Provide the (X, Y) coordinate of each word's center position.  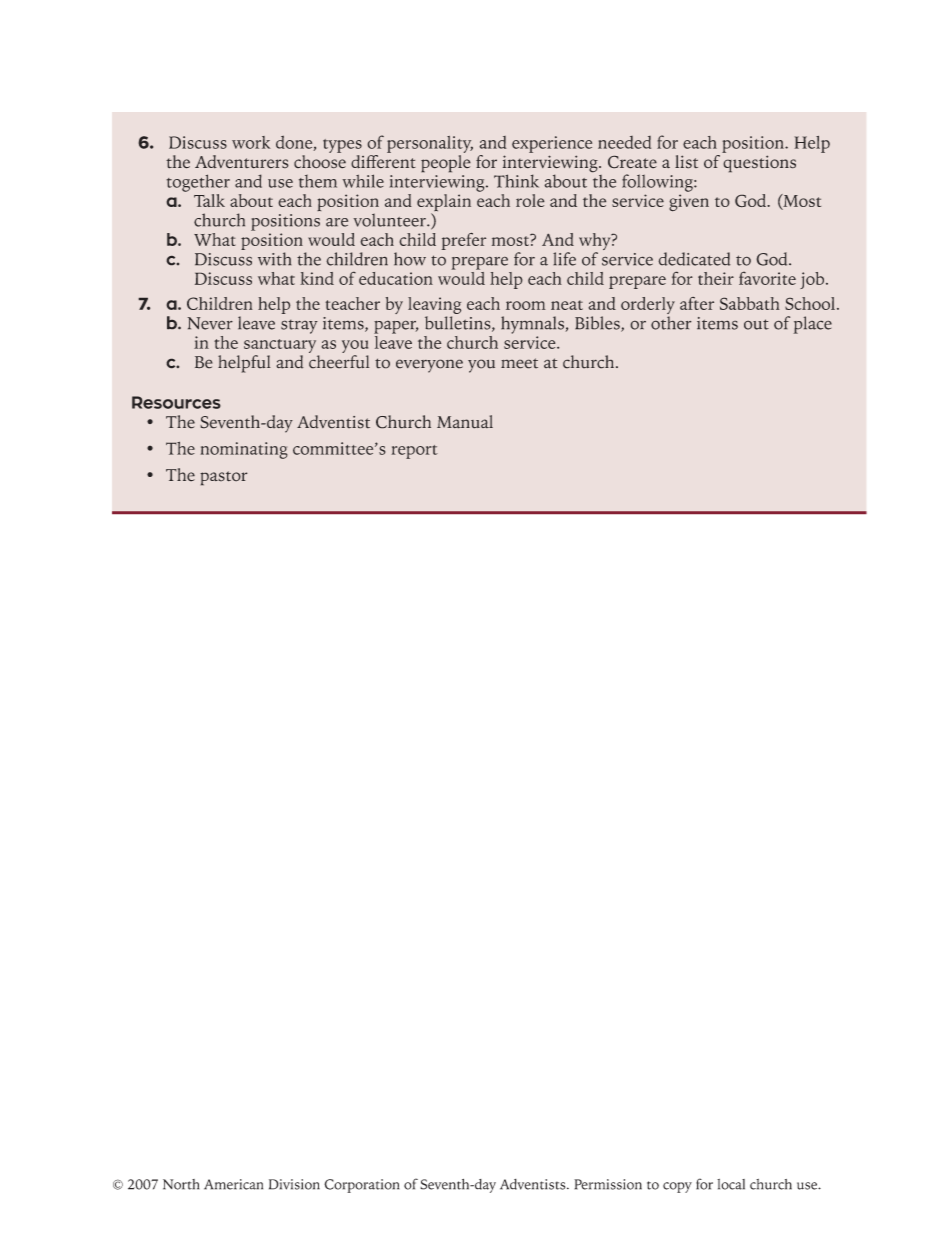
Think (516, 181)
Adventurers (241, 161)
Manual (465, 421)
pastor (223, 478)
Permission (608, 1184)
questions (760, 163)
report (415, 452)
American (233, 1184)
